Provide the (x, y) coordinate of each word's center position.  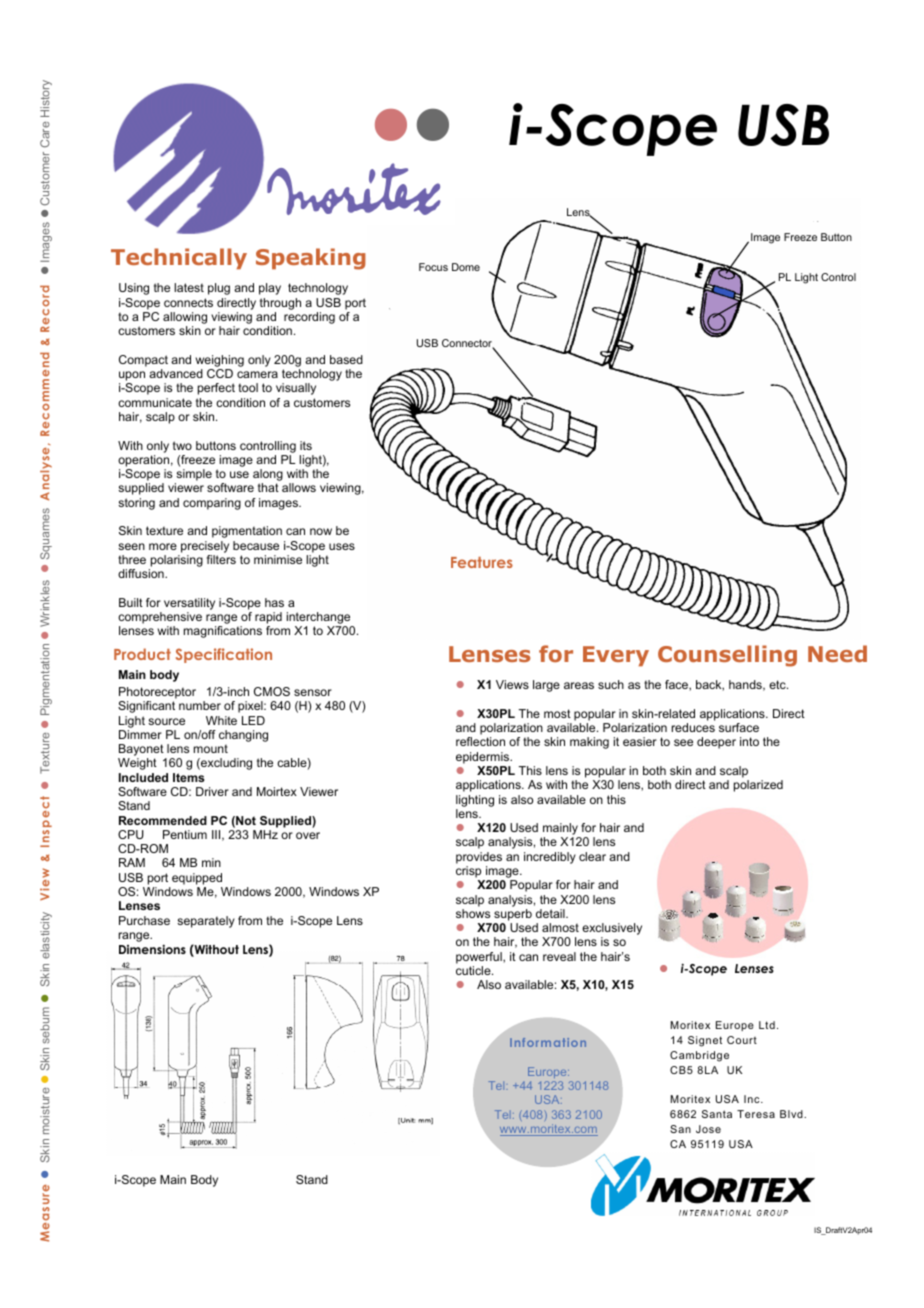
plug (219, 289)
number (200, 705)
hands (746, 685)
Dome (466, 267)
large (546, 686)
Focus (433, 267)
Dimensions (152, 949)
